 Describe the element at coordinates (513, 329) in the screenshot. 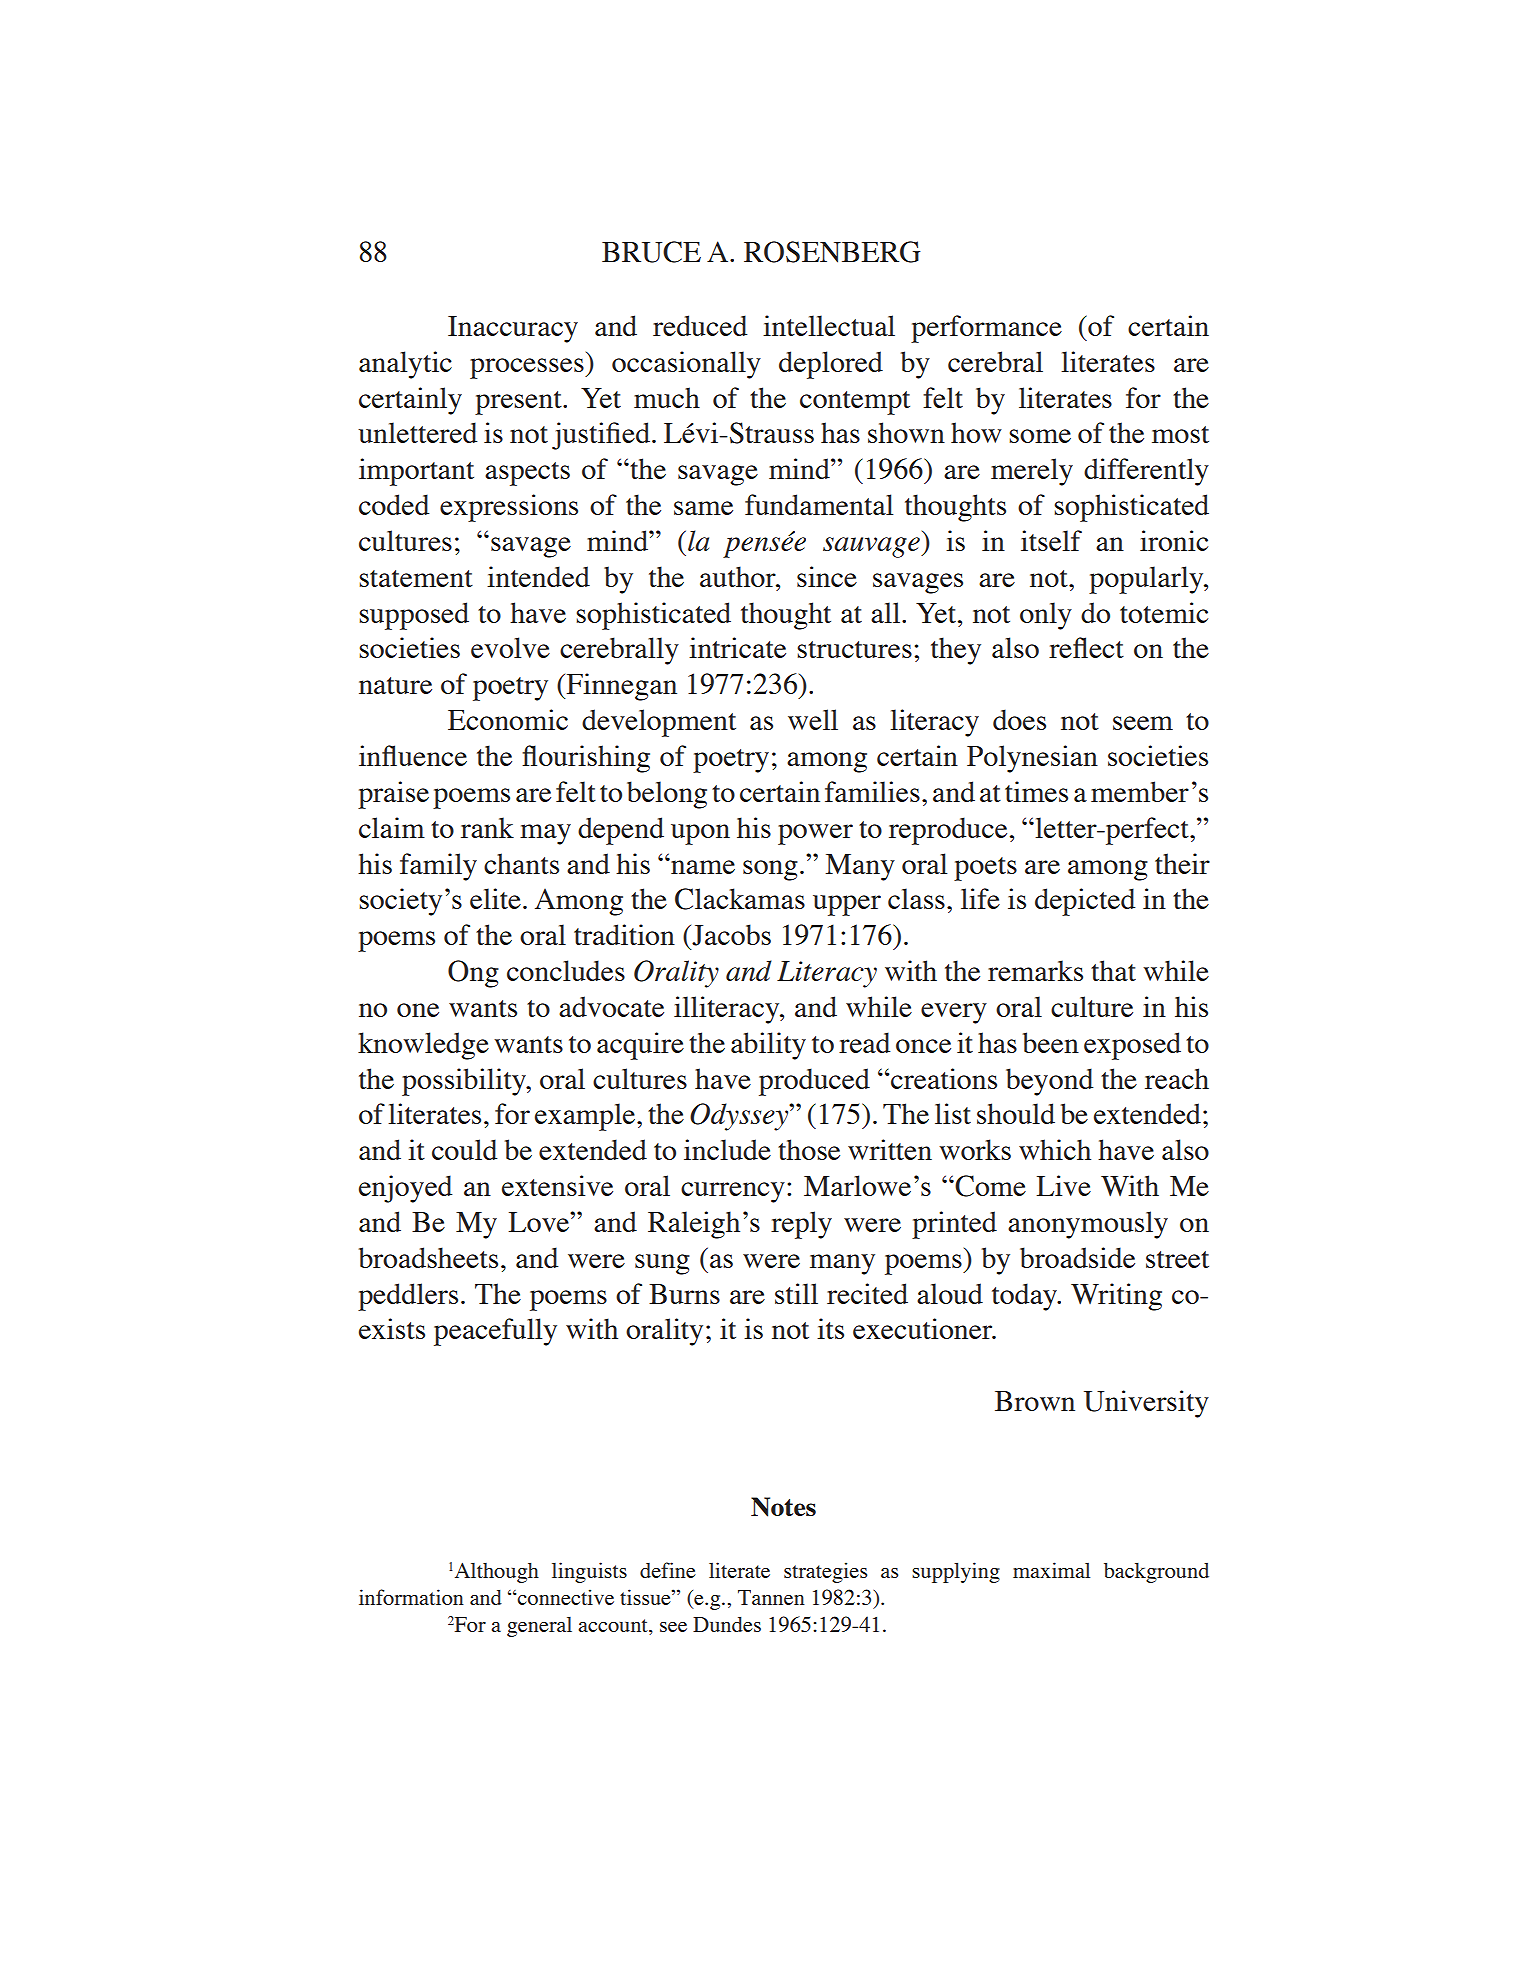

I see `Inaccuracy` at that location.
